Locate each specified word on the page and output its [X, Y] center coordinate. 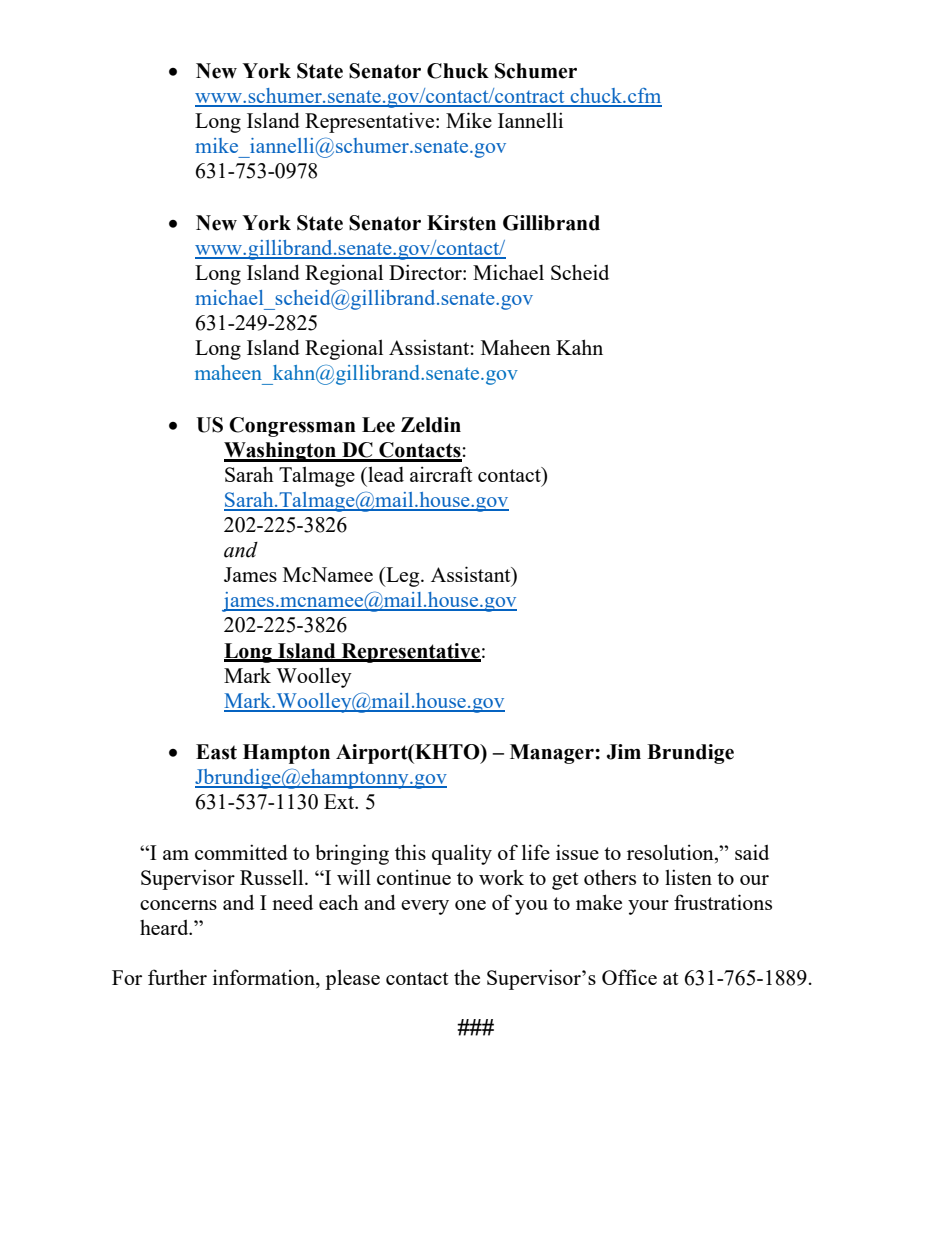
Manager [553, 754]
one [470, 905]
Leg [403, 577]
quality [462, 854]
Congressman [292, 427]
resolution [671, 852]
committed [241, 852]
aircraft [441, 474]
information [265, 978]
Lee [378, 425]
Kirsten [461, 223]
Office [629, 977]
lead [385, 474]
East [216, 752]
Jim [624, 752]
